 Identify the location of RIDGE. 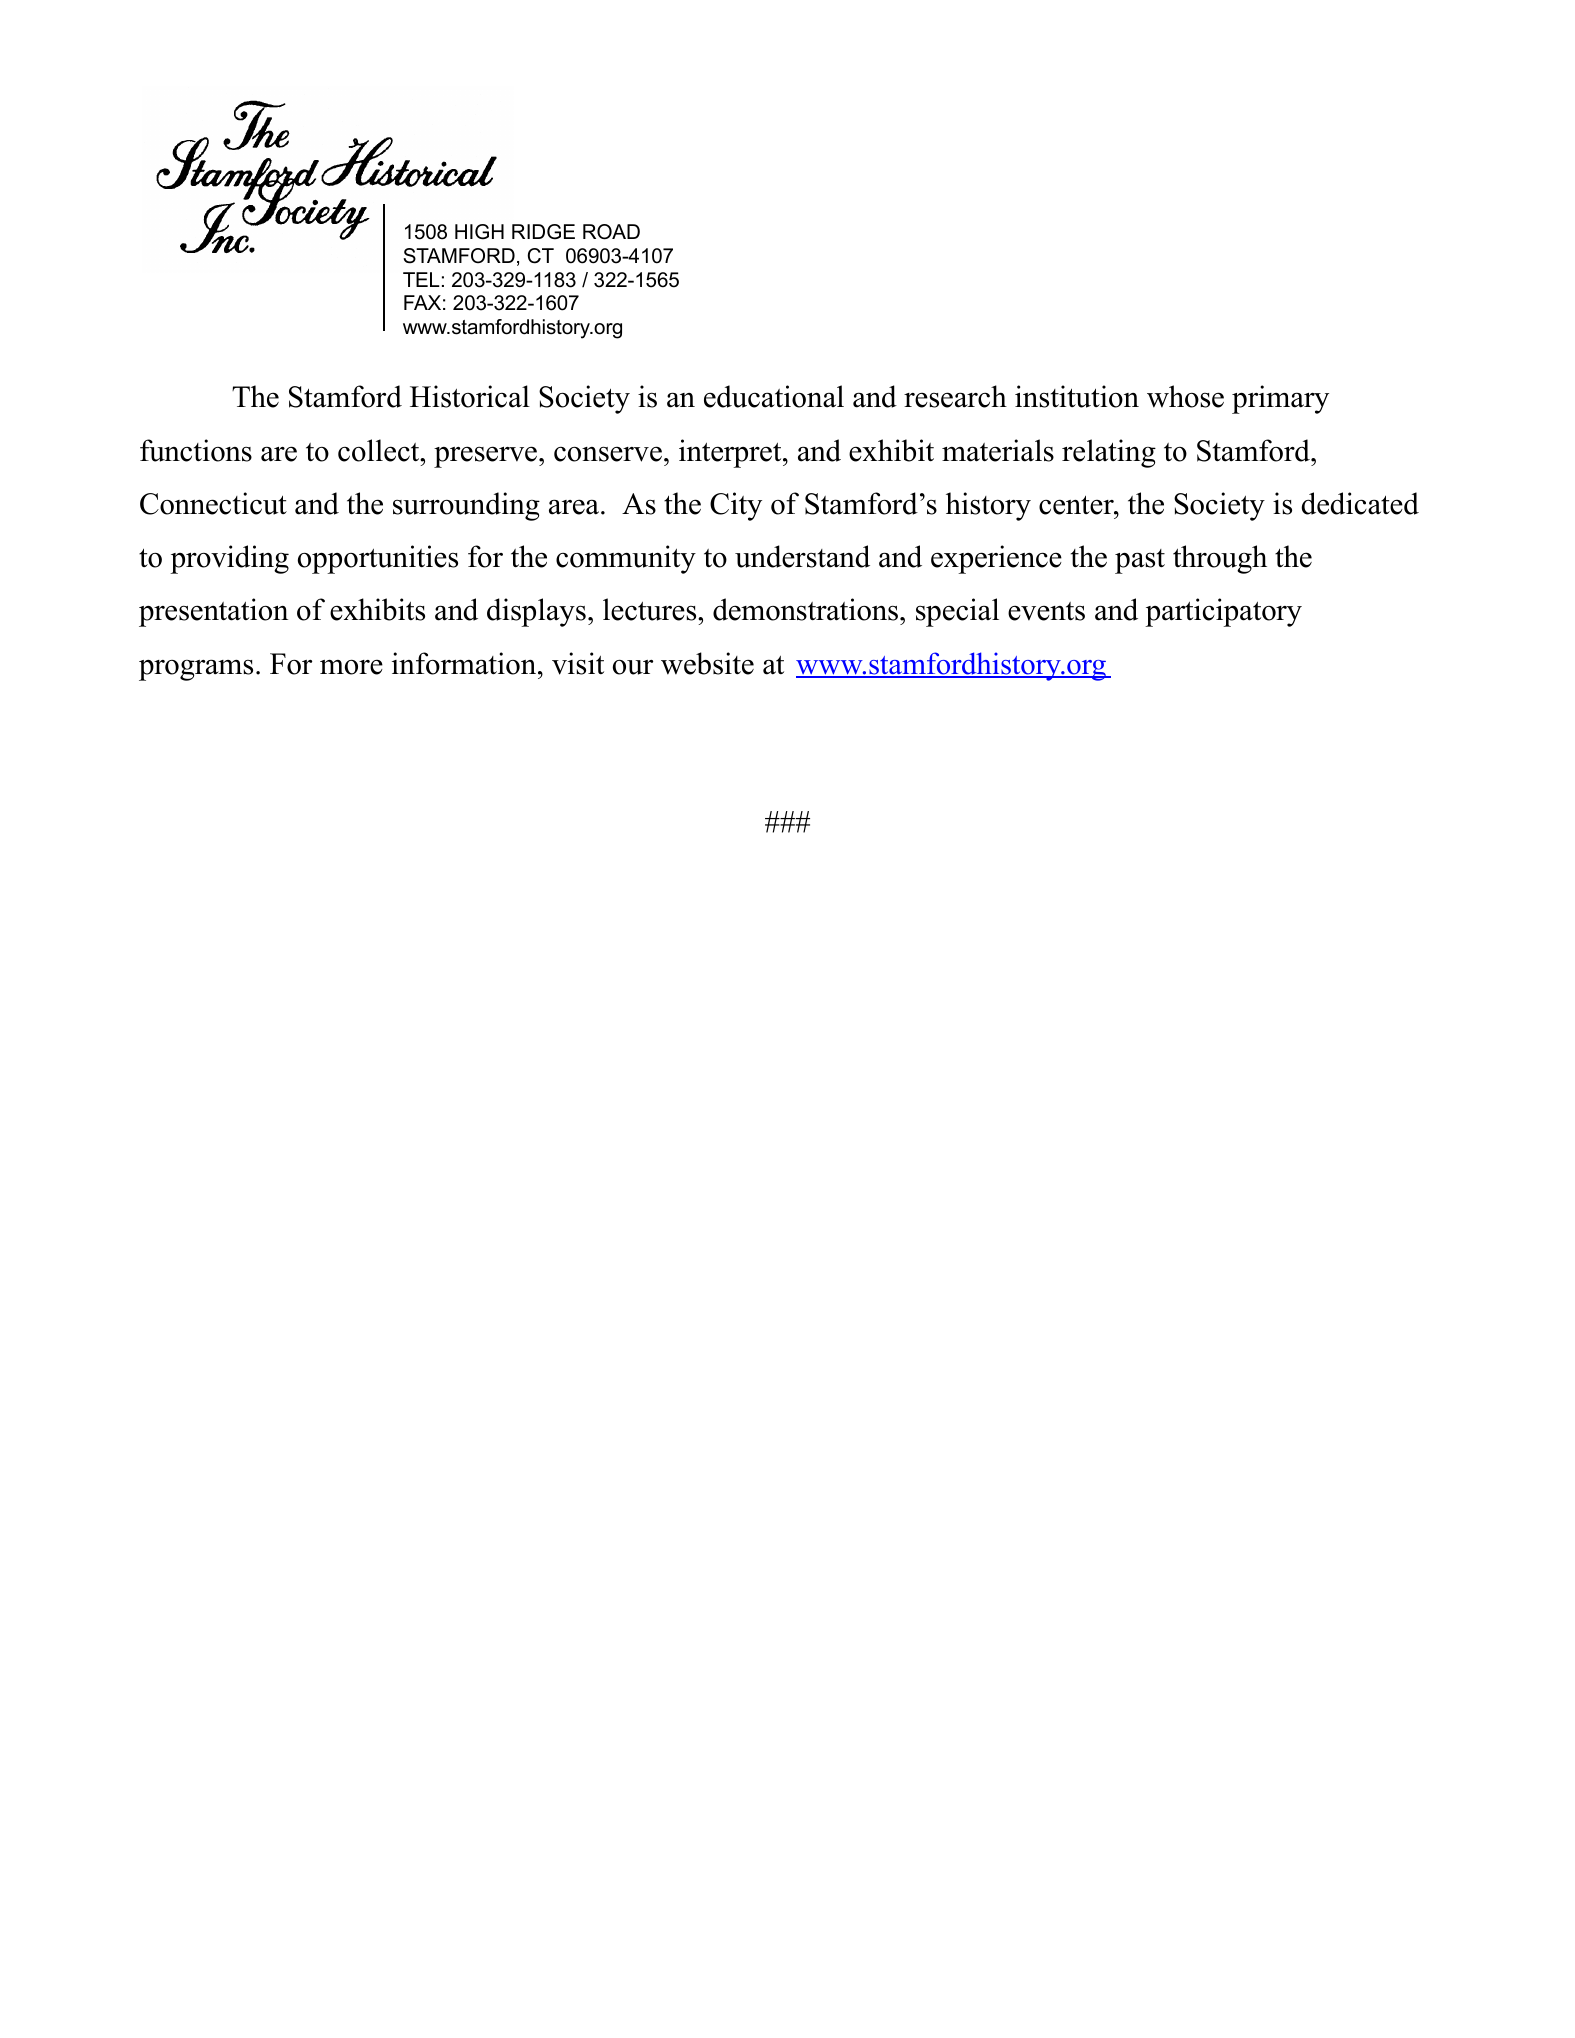
(543, 232).
